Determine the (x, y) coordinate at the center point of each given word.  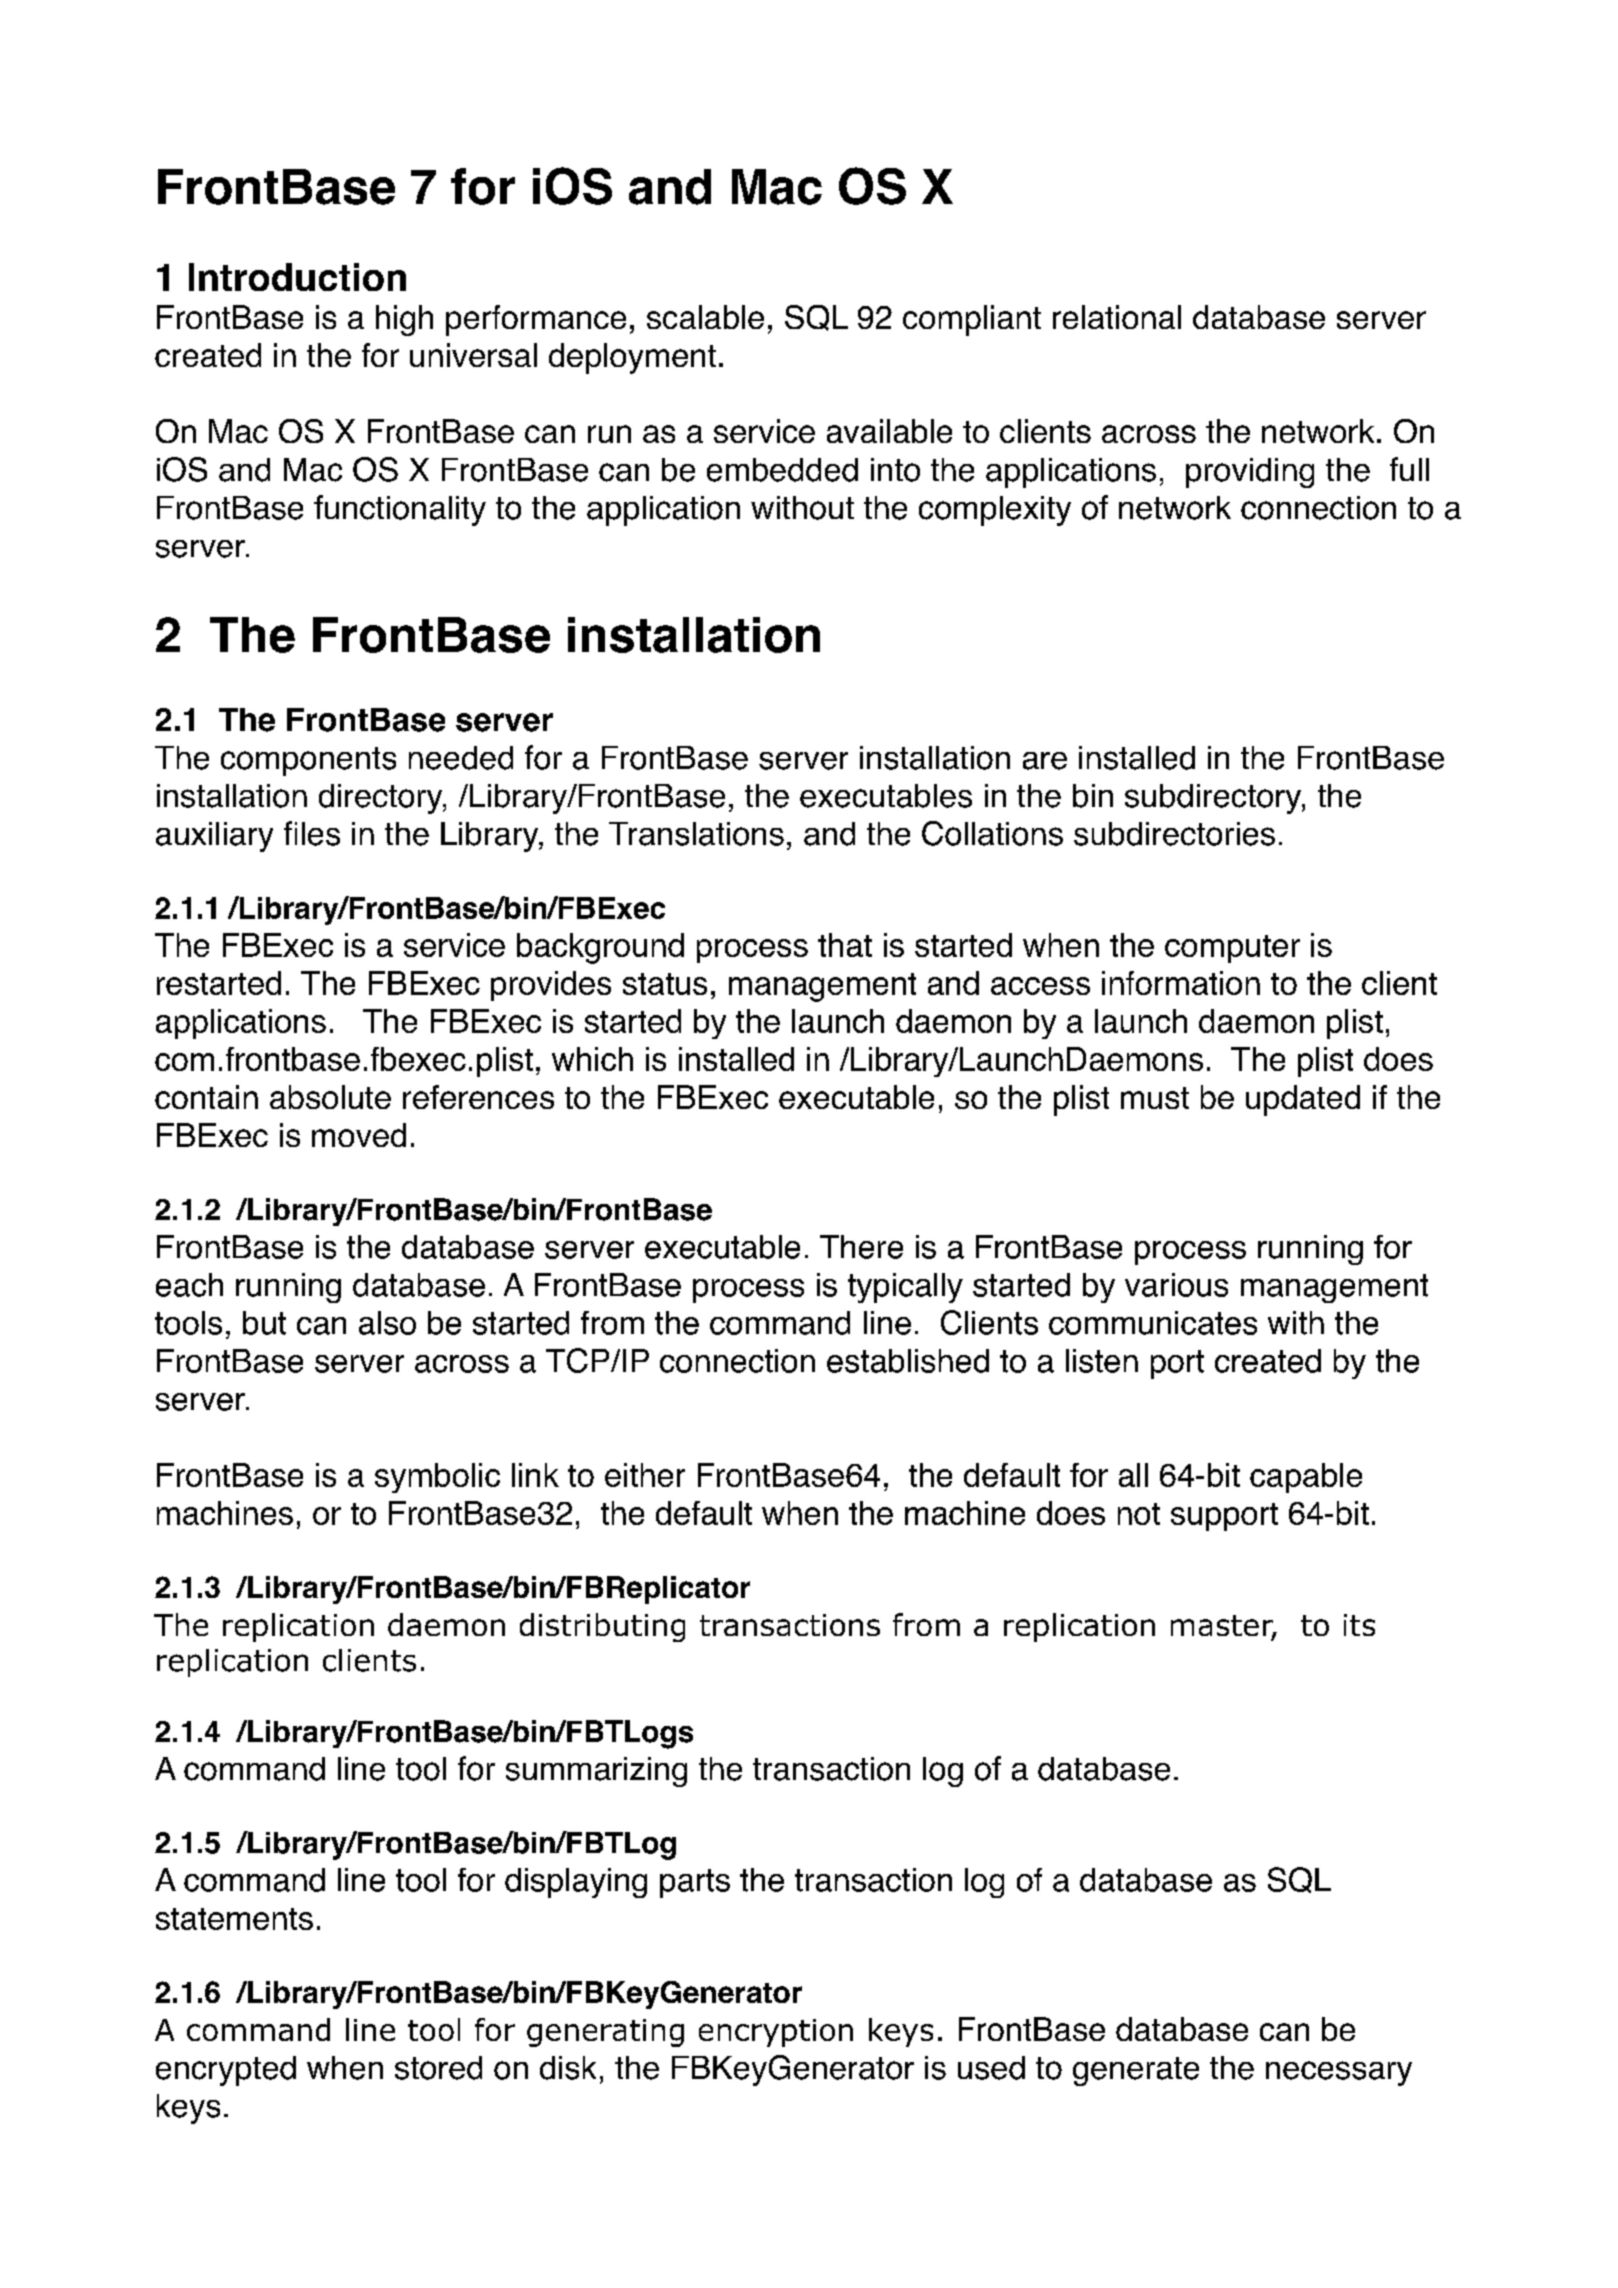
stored (438, 2068)
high (404, 320)
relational (1117, 317)
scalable (705, 317)
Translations (696, 834)
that (845, 945)
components (308, 761)
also (387, 1323)
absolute (330, 1097)
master (1223, 1627)
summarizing (596, 1772)
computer (1232, 949)
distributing (602, 1627)
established (908, 1361)
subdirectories (1174, 834)
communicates (1153, 1323)
